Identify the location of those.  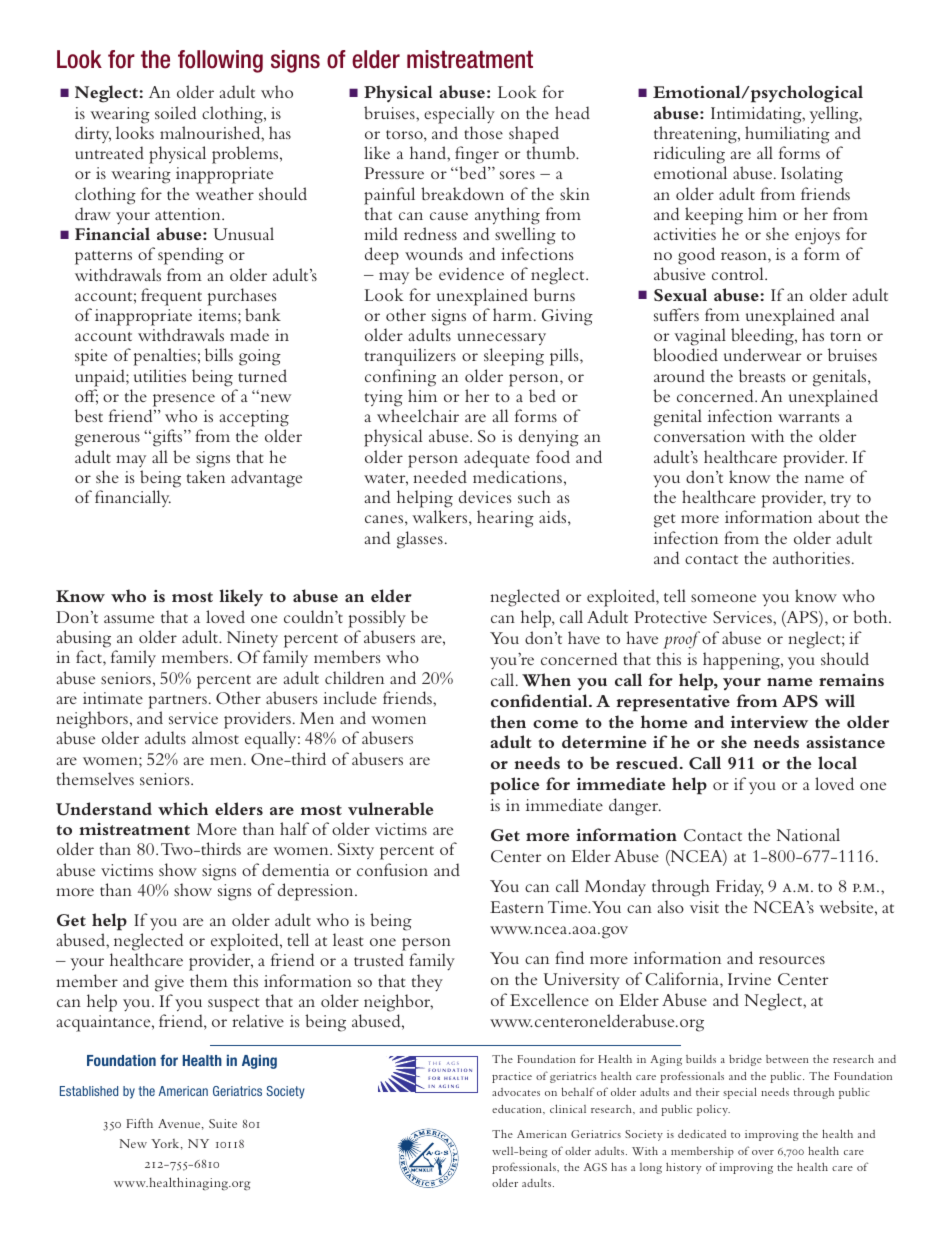
(483, 132).
